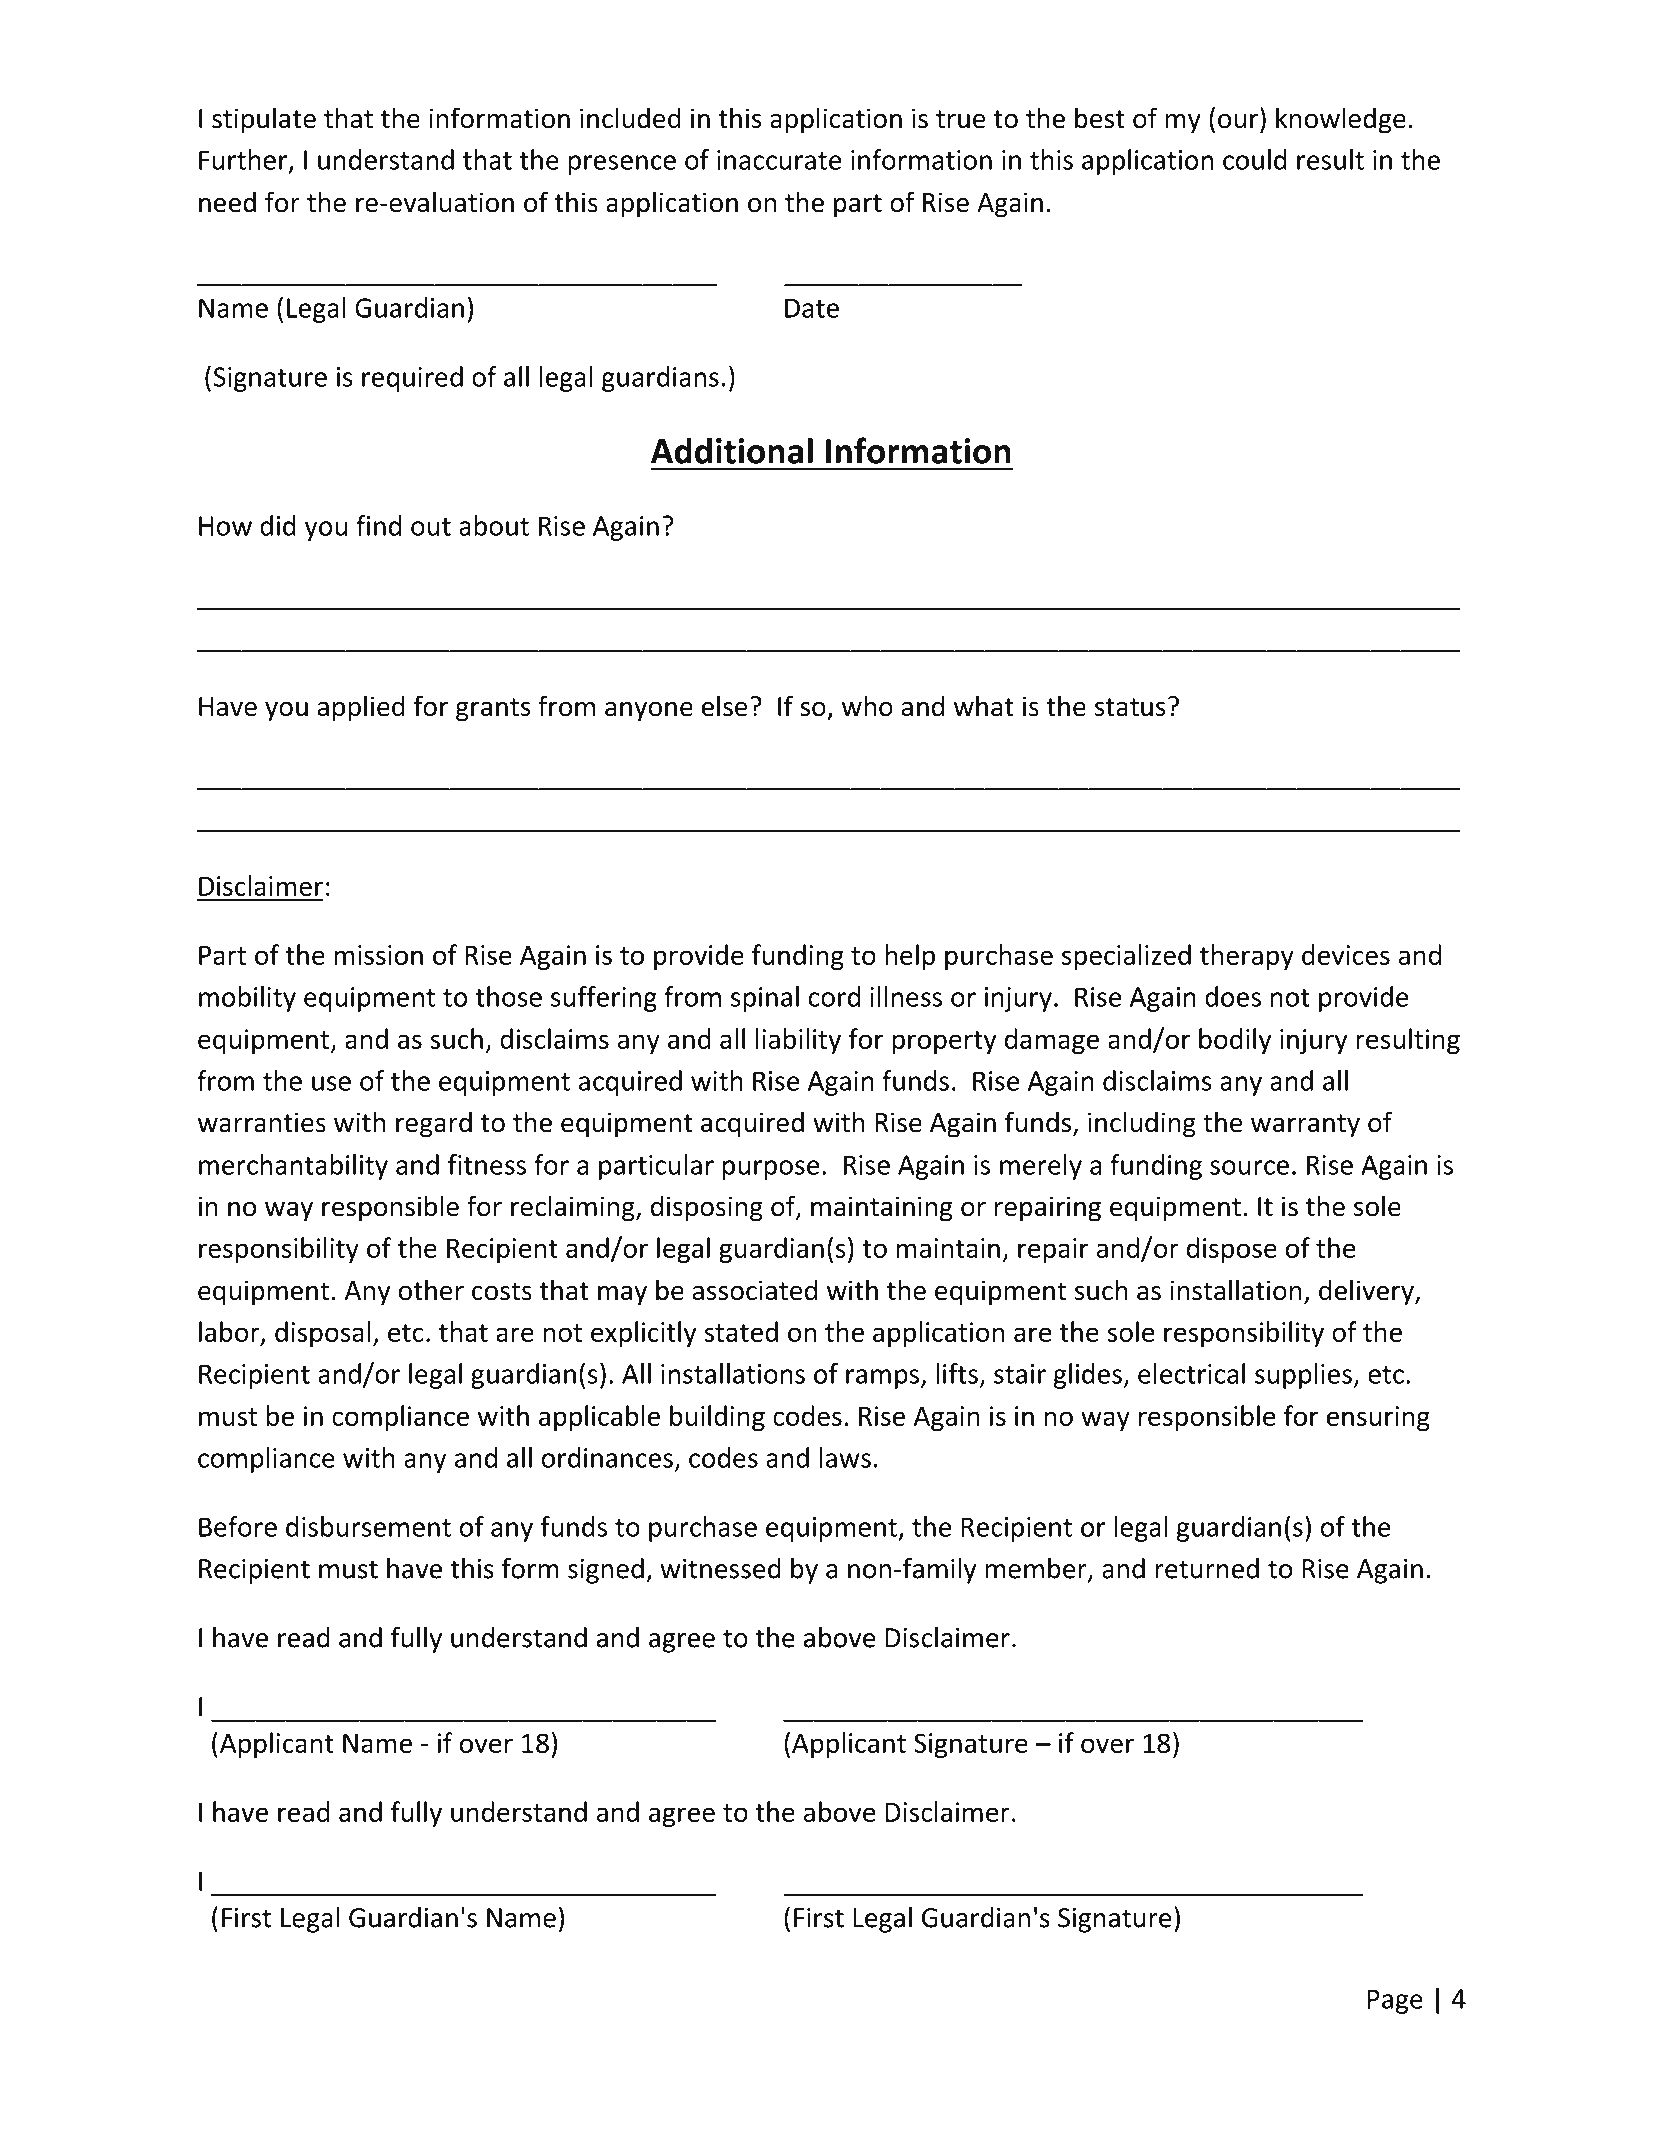 Image resolution: width=1660 pixels, height=2149 pixels. What do you see at coordinates (264, 120) in the screenshot?
I see `stipulate` at bounding box center [264, 120].
